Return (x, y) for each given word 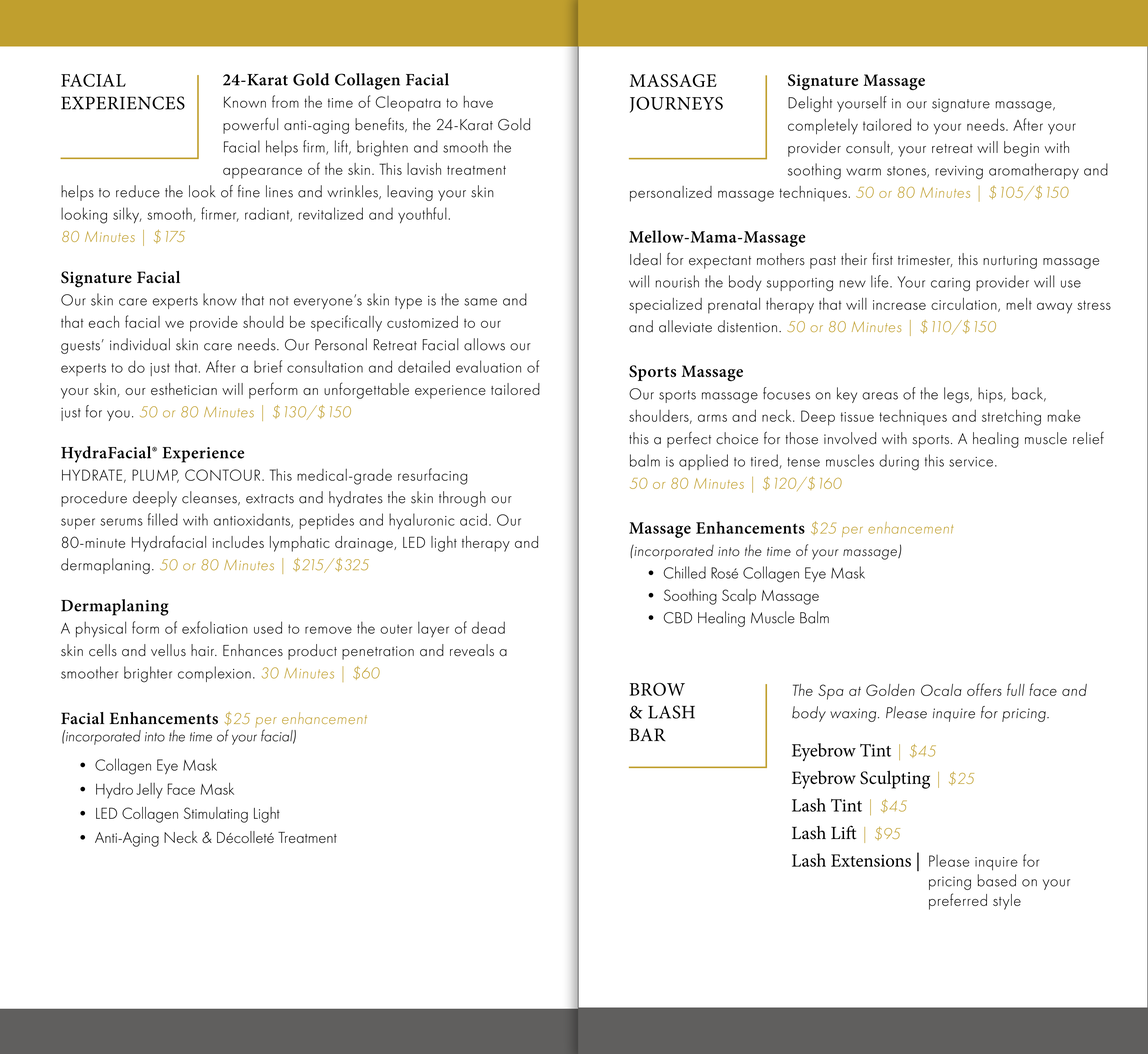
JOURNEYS (676, 104)
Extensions (871, 860)
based (996, 880)
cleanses (210, 498)
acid (473, 519)
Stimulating (216, 815)
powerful (250, 125)
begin (1021, 149)
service (971, 462)
